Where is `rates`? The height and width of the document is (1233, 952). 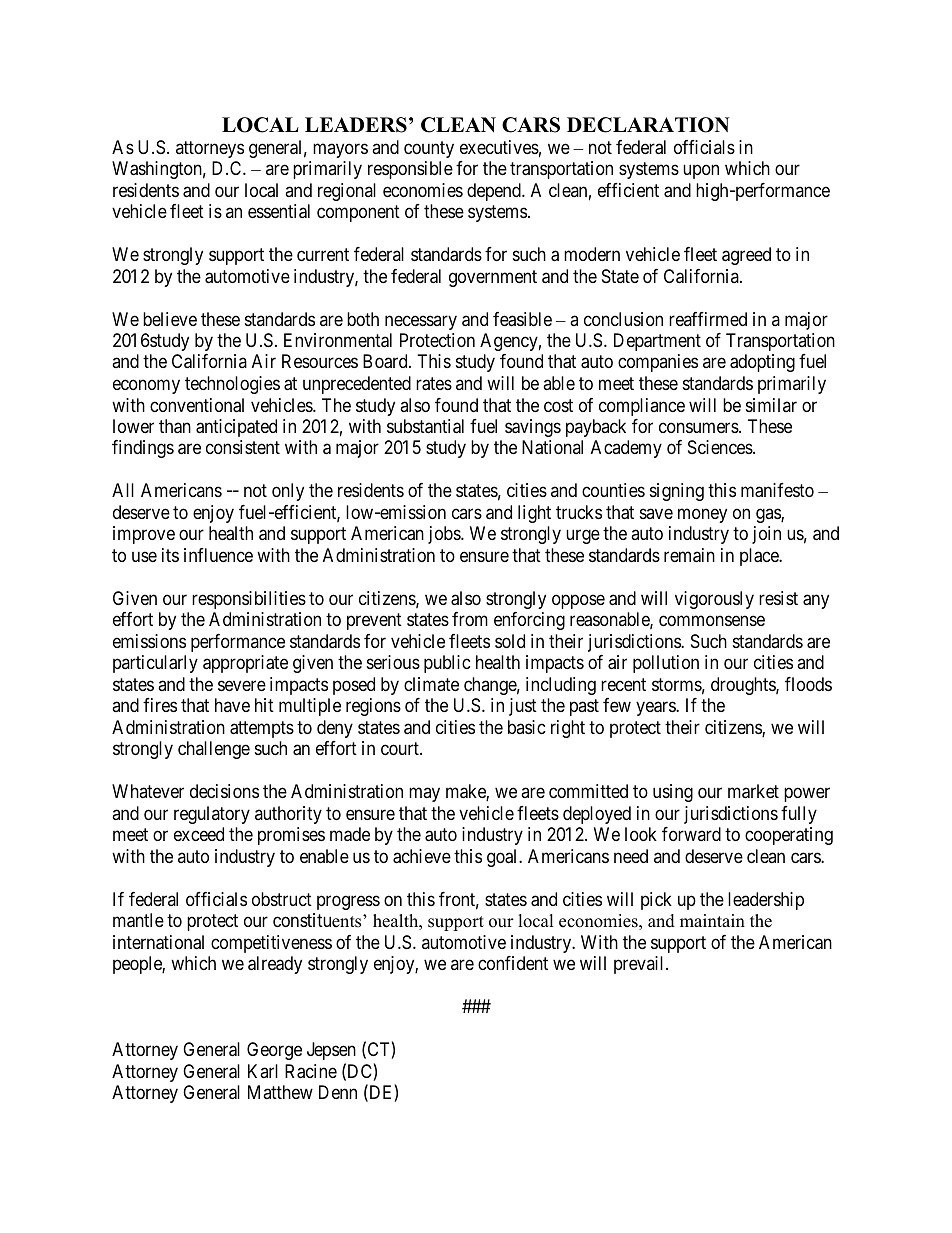
rates is located at coordinates (434, 384).
